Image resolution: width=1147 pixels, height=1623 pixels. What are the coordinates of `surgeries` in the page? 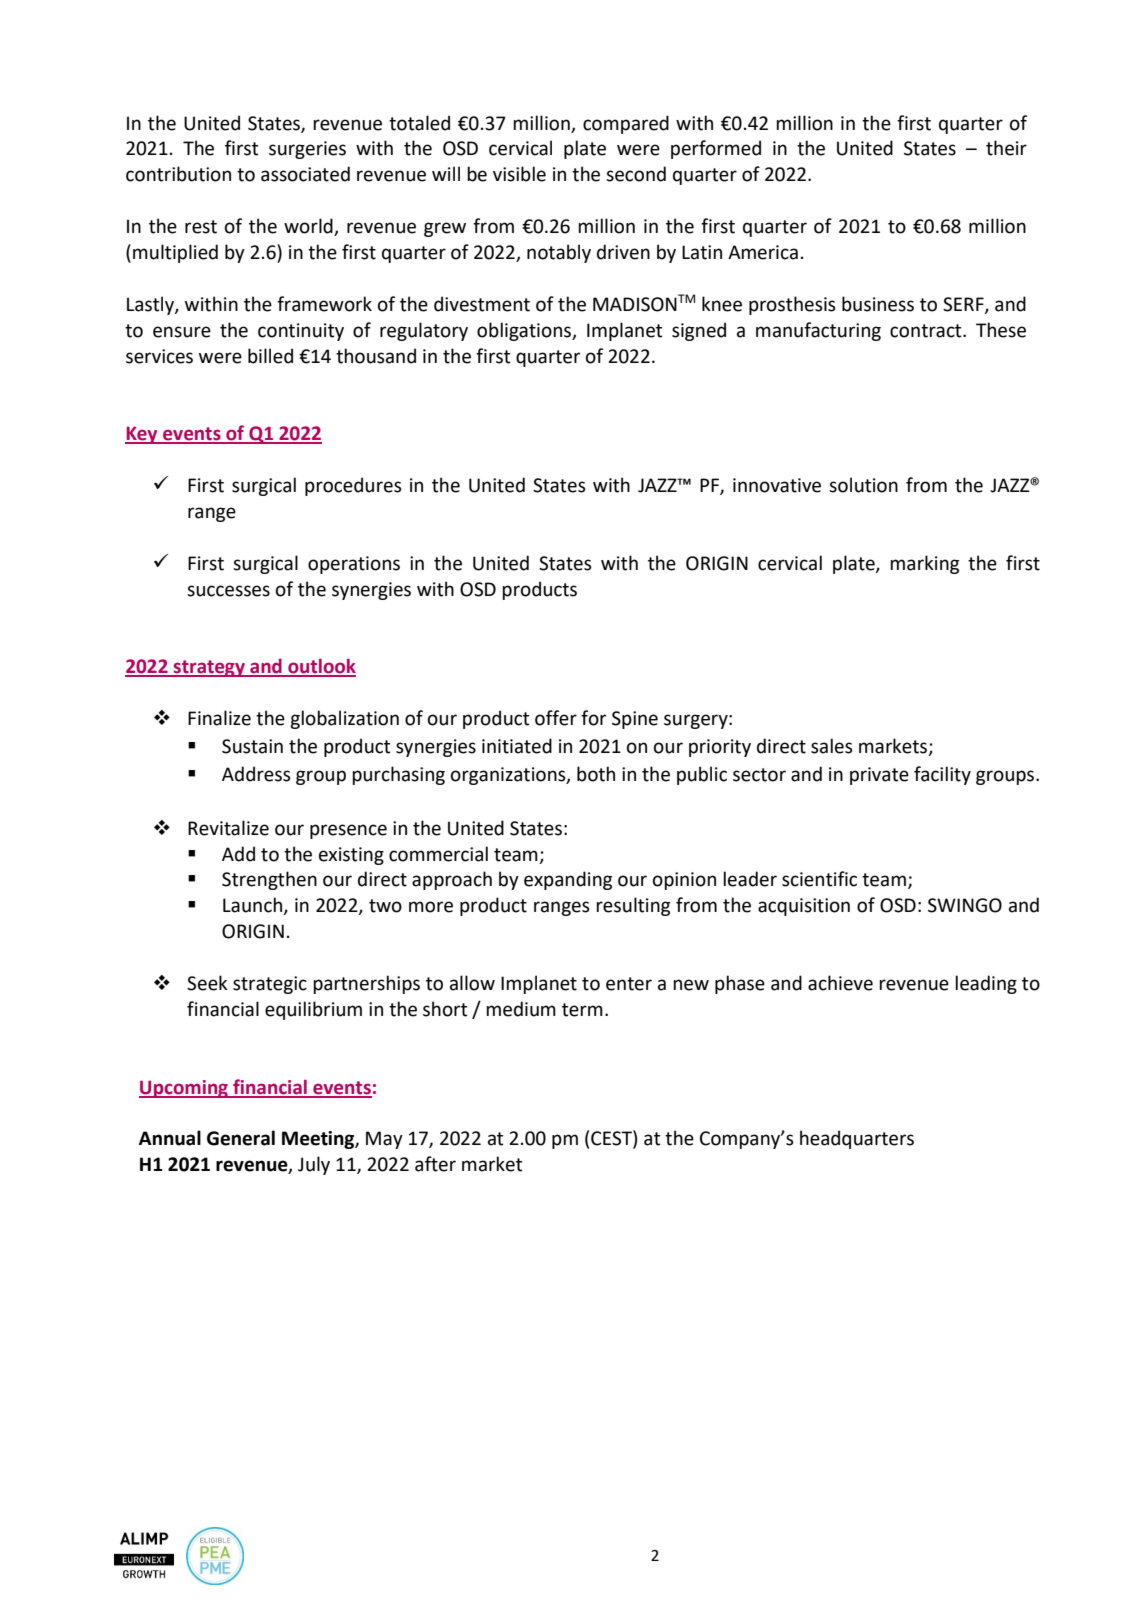 It's located at (307, 150).
